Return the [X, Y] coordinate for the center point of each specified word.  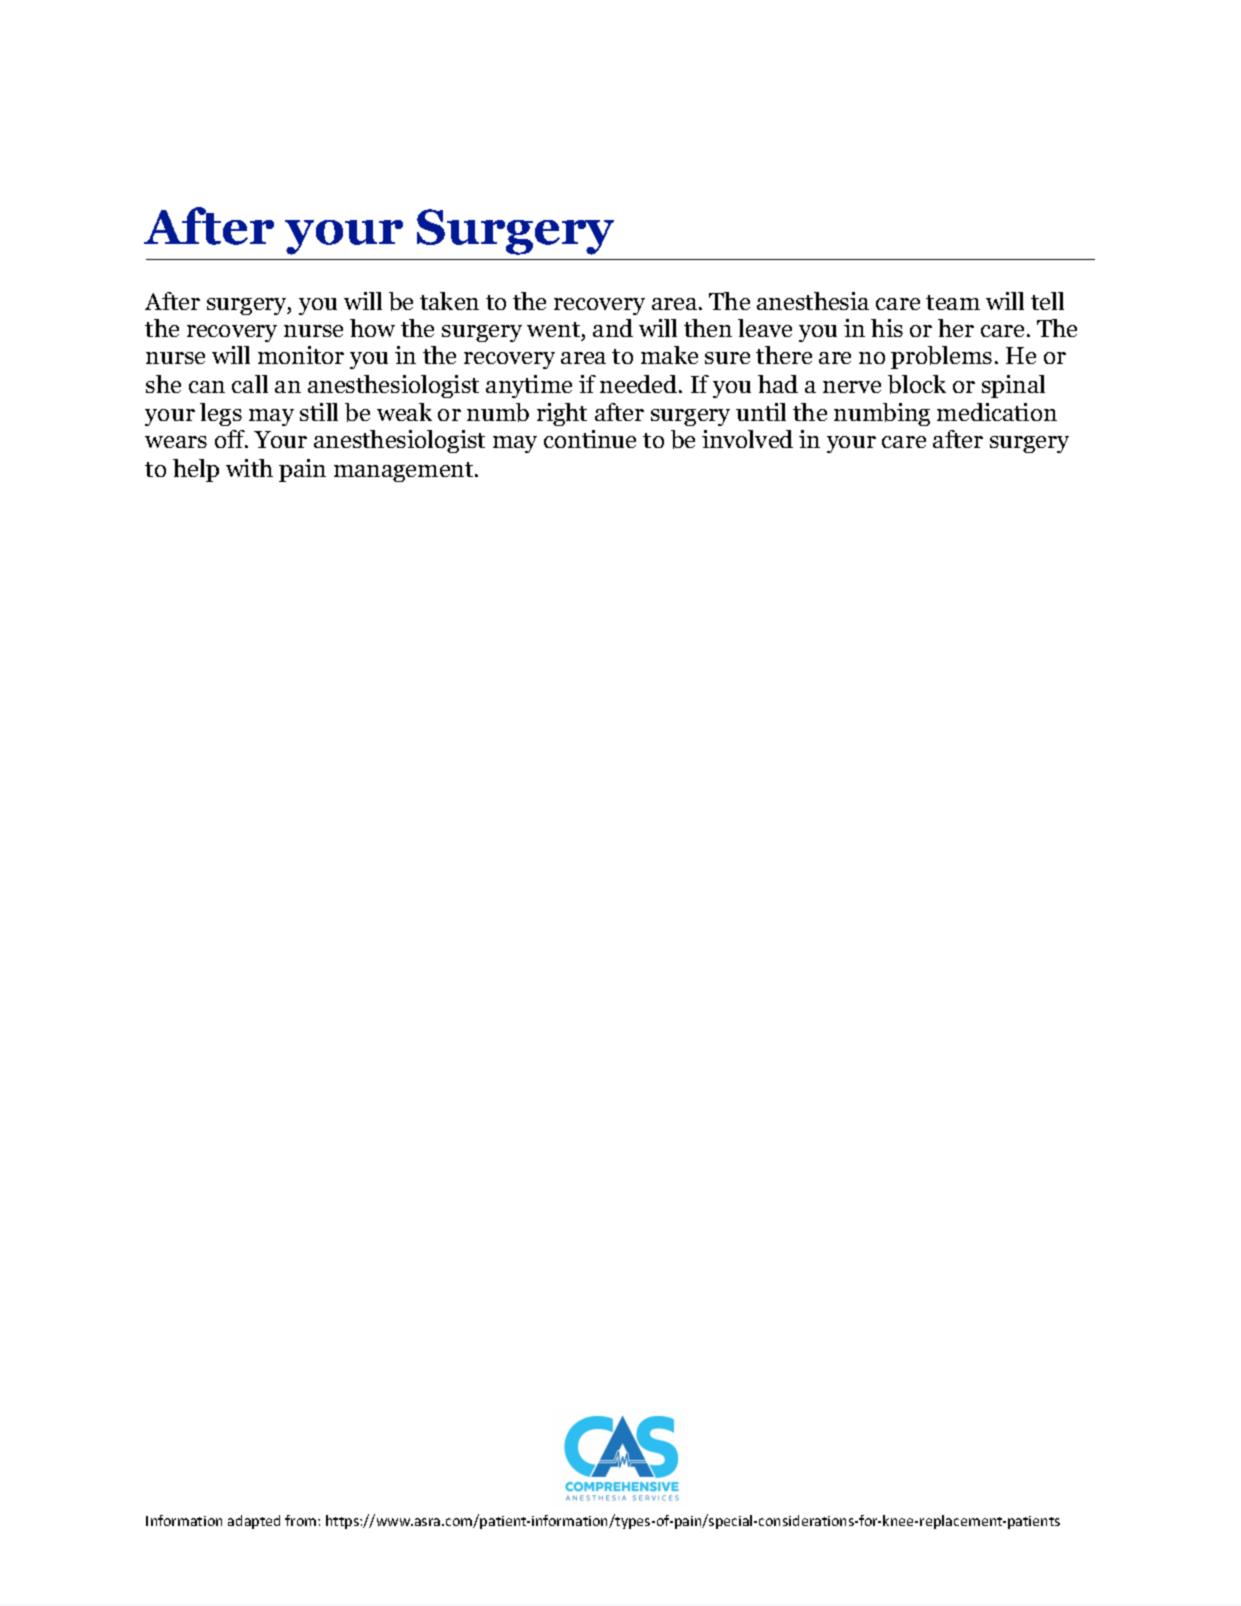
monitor [301, 355]
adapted [254, 1522]
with [249, 468]
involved [747, 439]
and [613, 328]
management [405, 472]
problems [941, 357]
